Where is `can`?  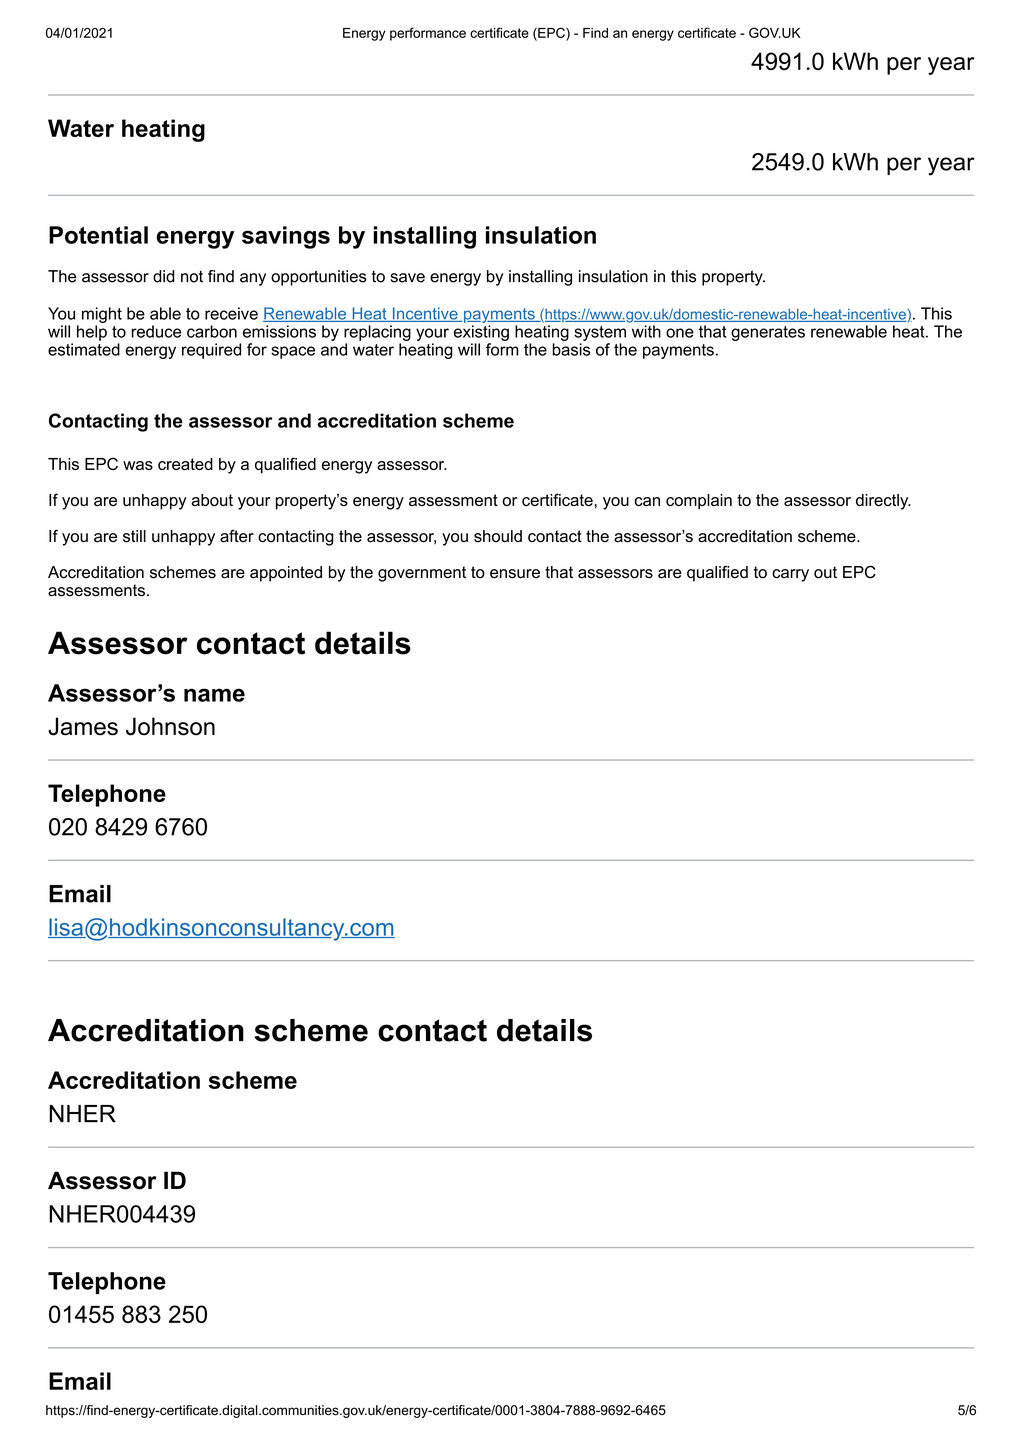 can is located at coordinates (647, 501).
